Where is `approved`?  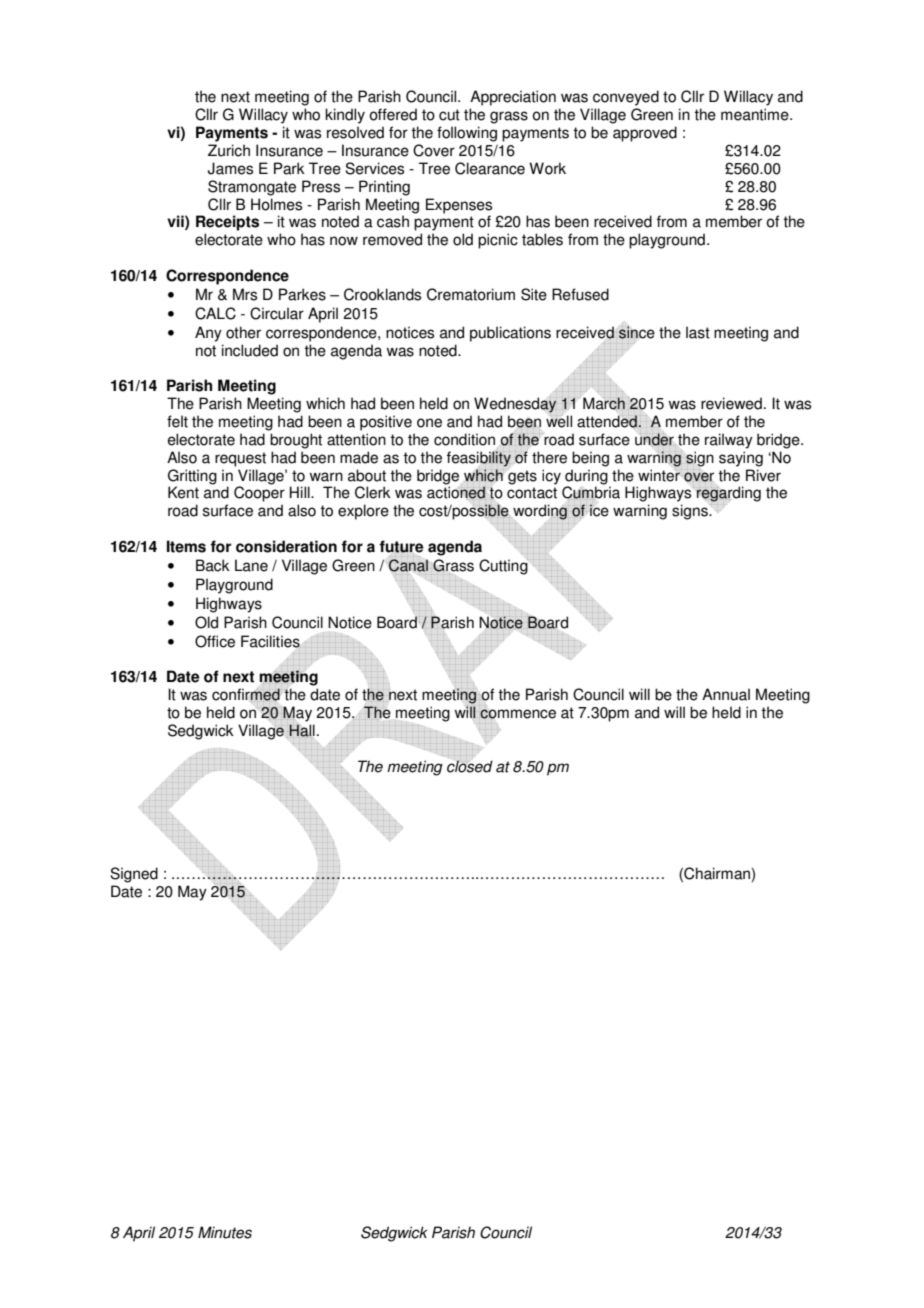 approved is located at coordinates (645, 134).
